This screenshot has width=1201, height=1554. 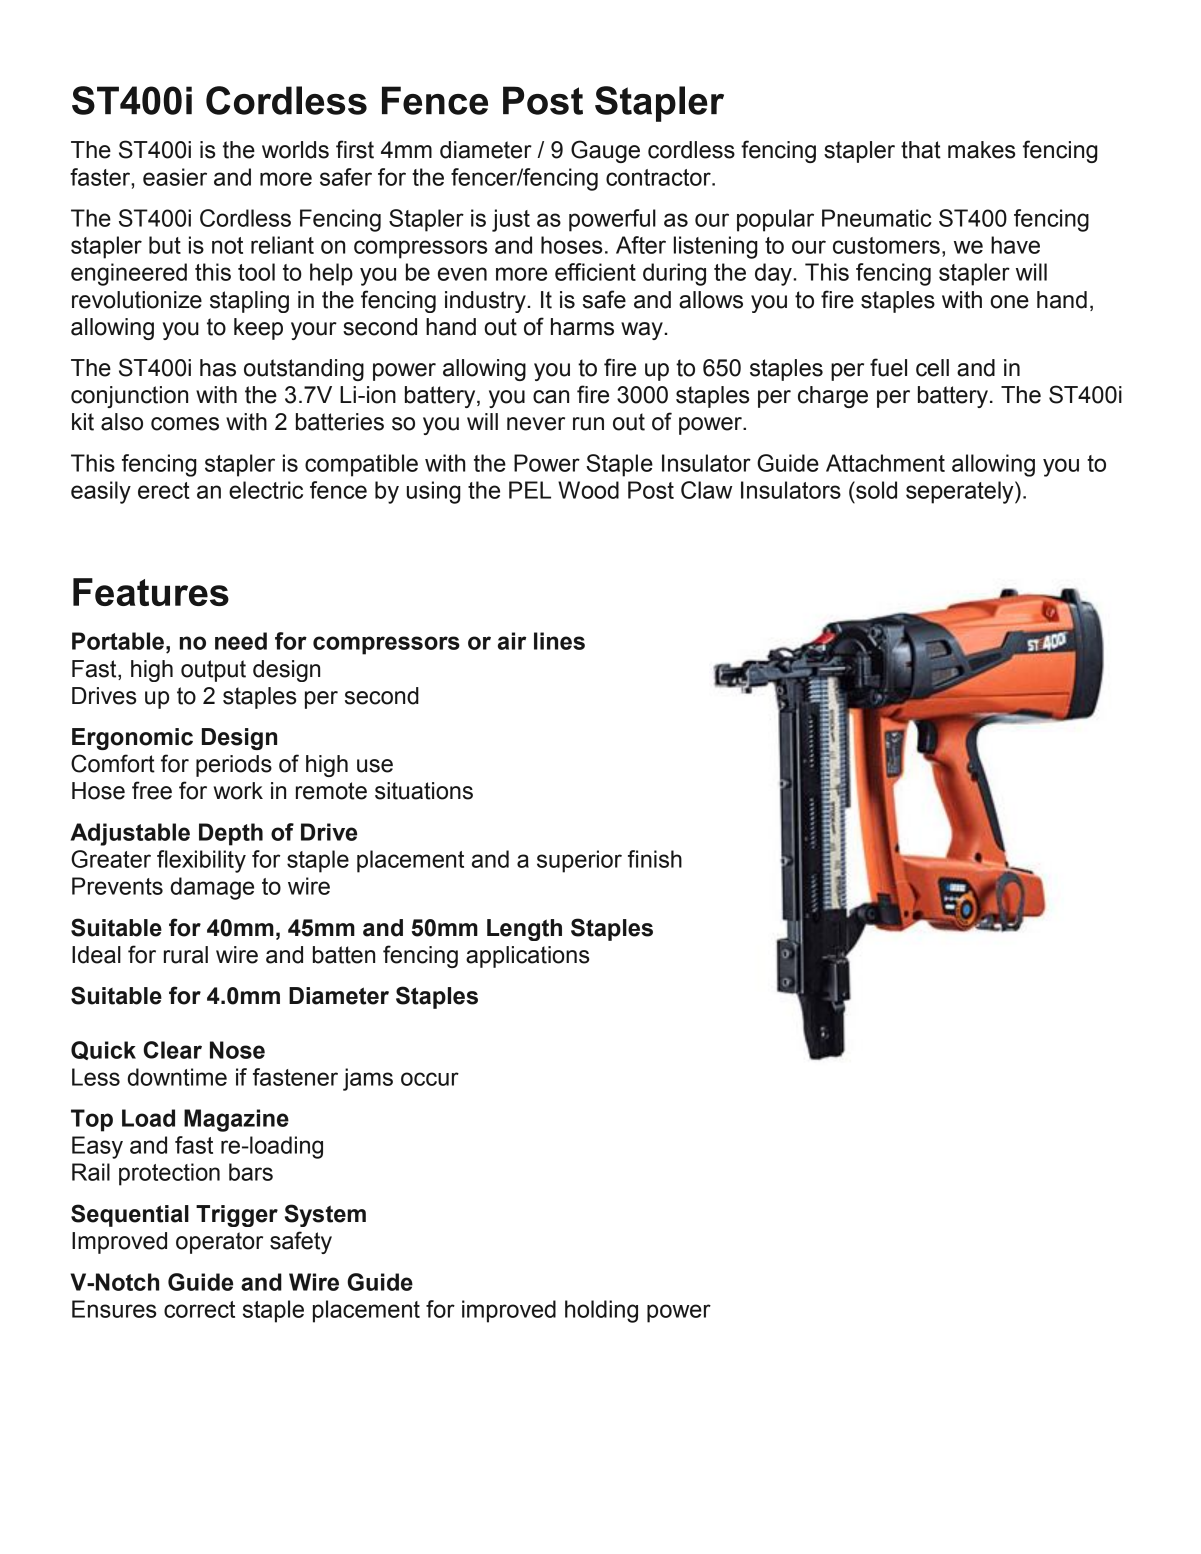 What do you see at coordinates (885, 463) in the screenshot?
I see `Attachment` at bounding box center [885, 463].
